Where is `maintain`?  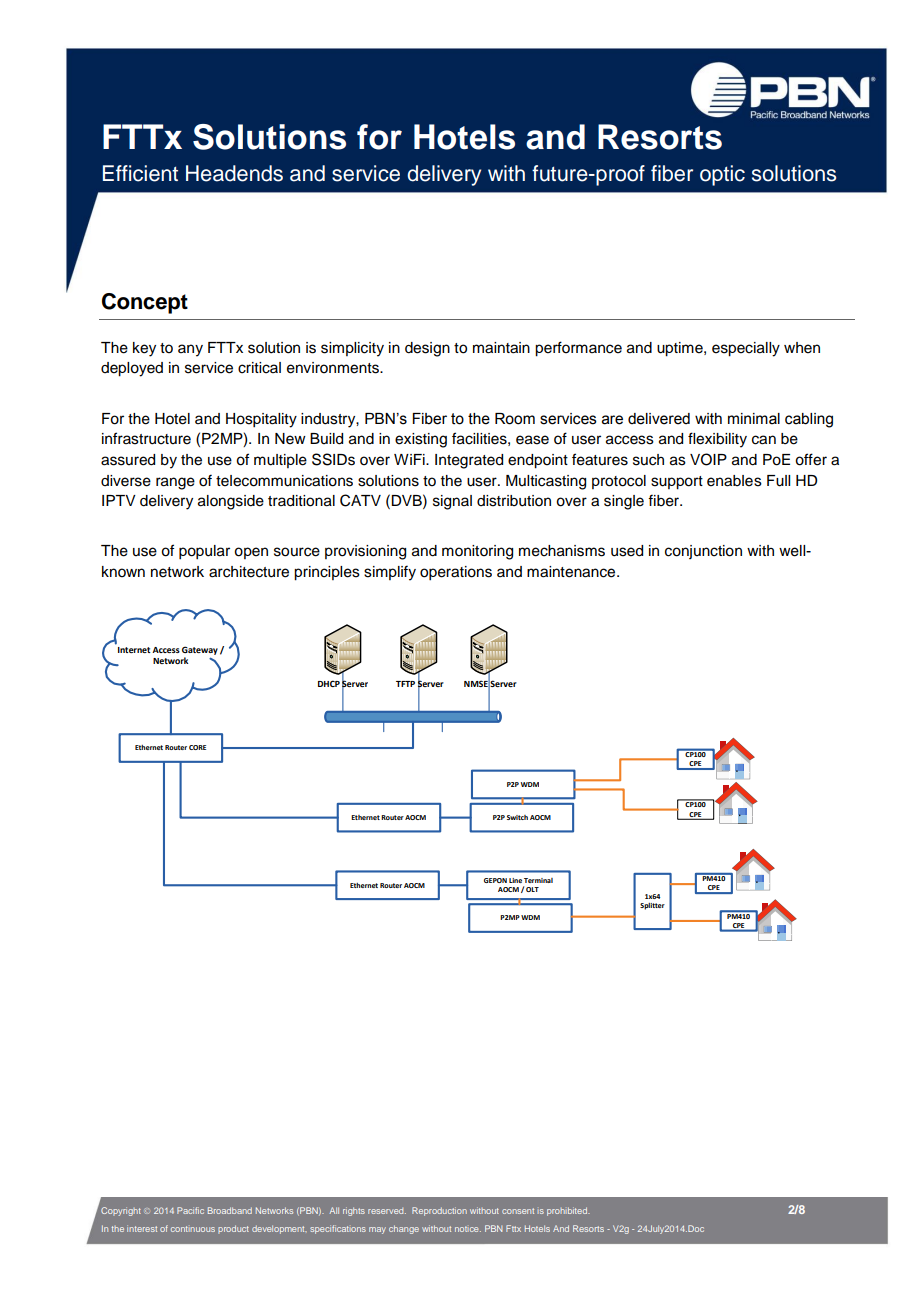
maintain is located at coordinates (501, 348).
